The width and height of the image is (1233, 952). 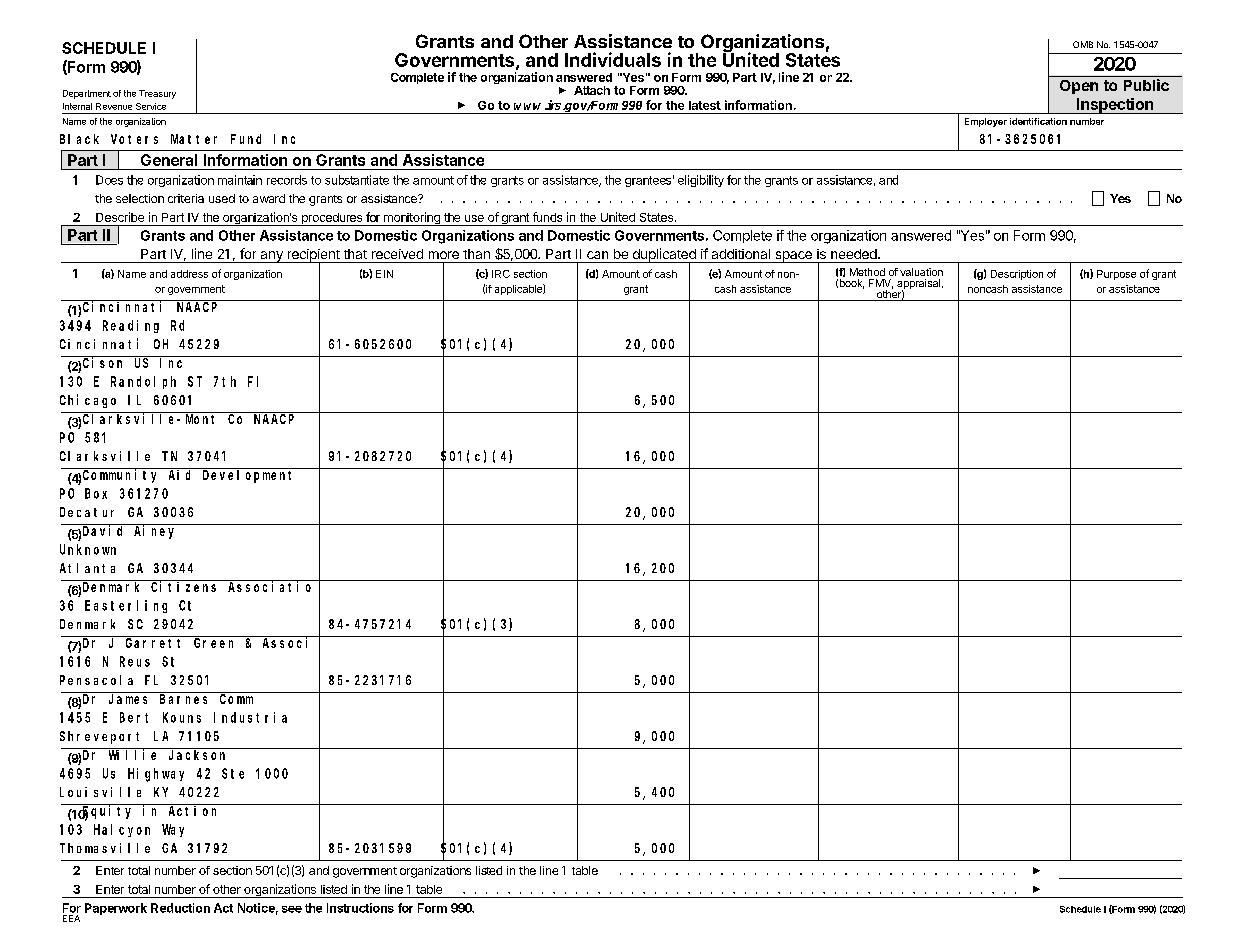 I want to click on Reduction, so click(x=180, y=908).
